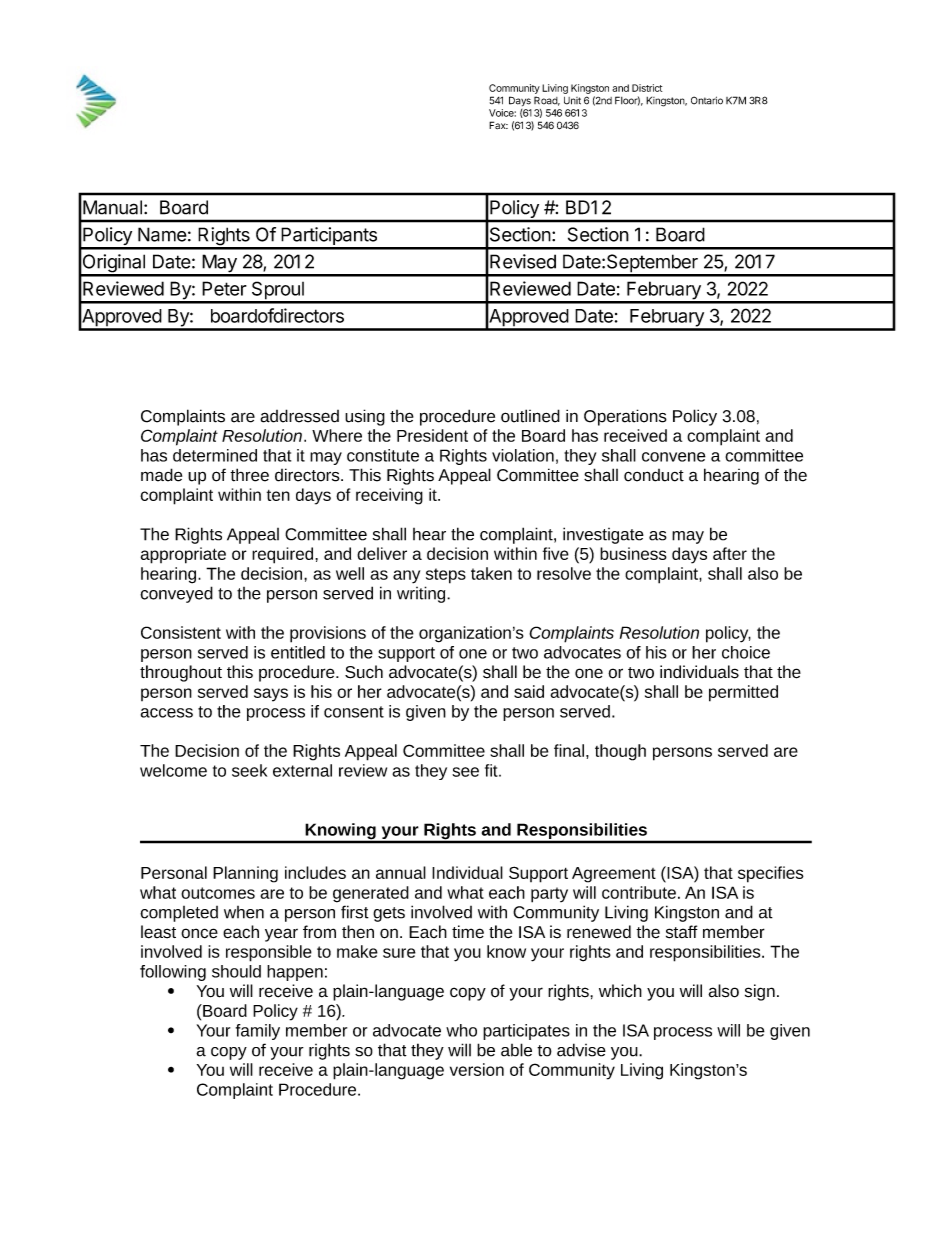 Image resolution: width=952 pixels, height=1233 pixels. What do you see at coordinates (625, 417) in the screenshot?
I see `Operations` at bounding box center [625, 417].
